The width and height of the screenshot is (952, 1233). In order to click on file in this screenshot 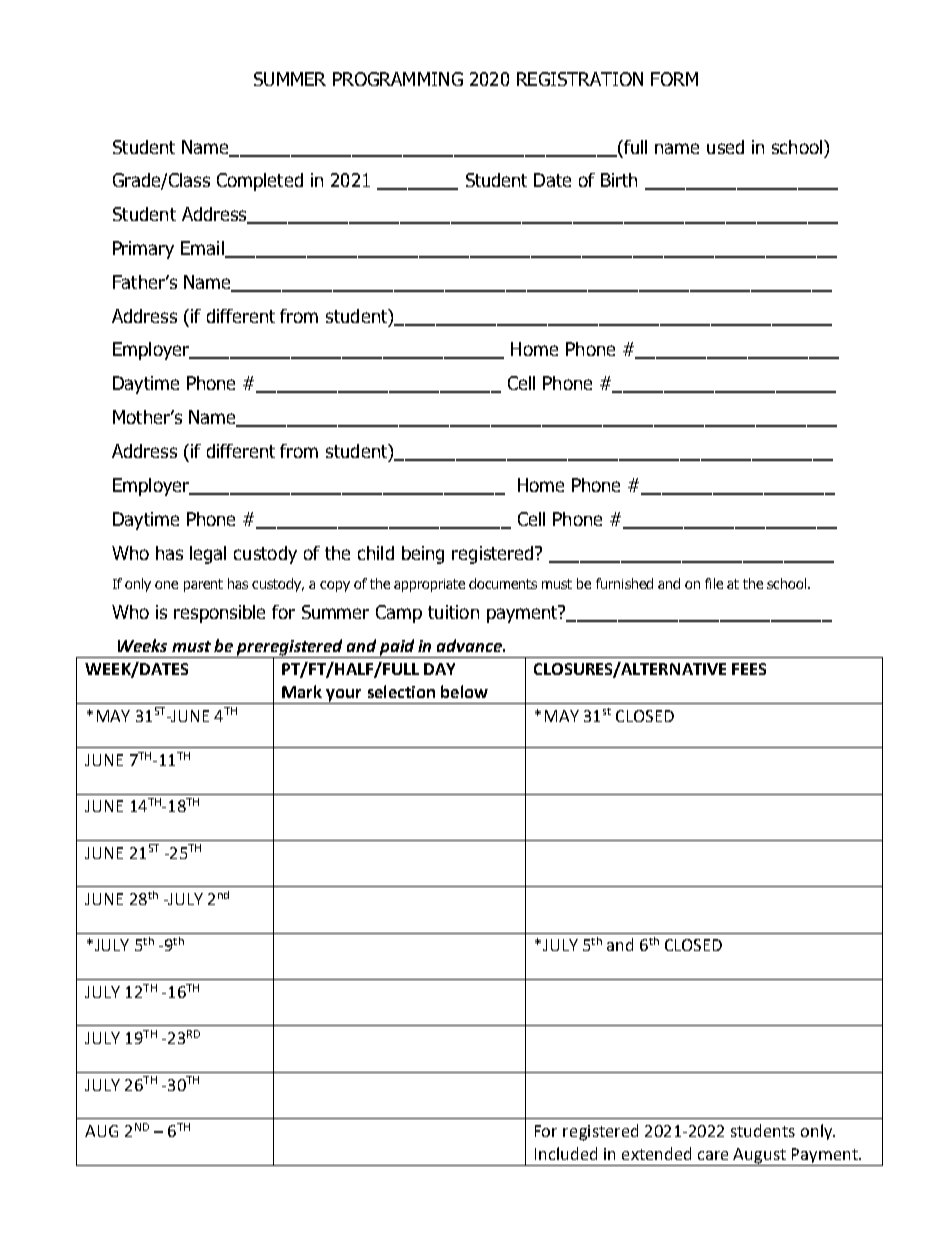, I will do `click(714, 583)`.
